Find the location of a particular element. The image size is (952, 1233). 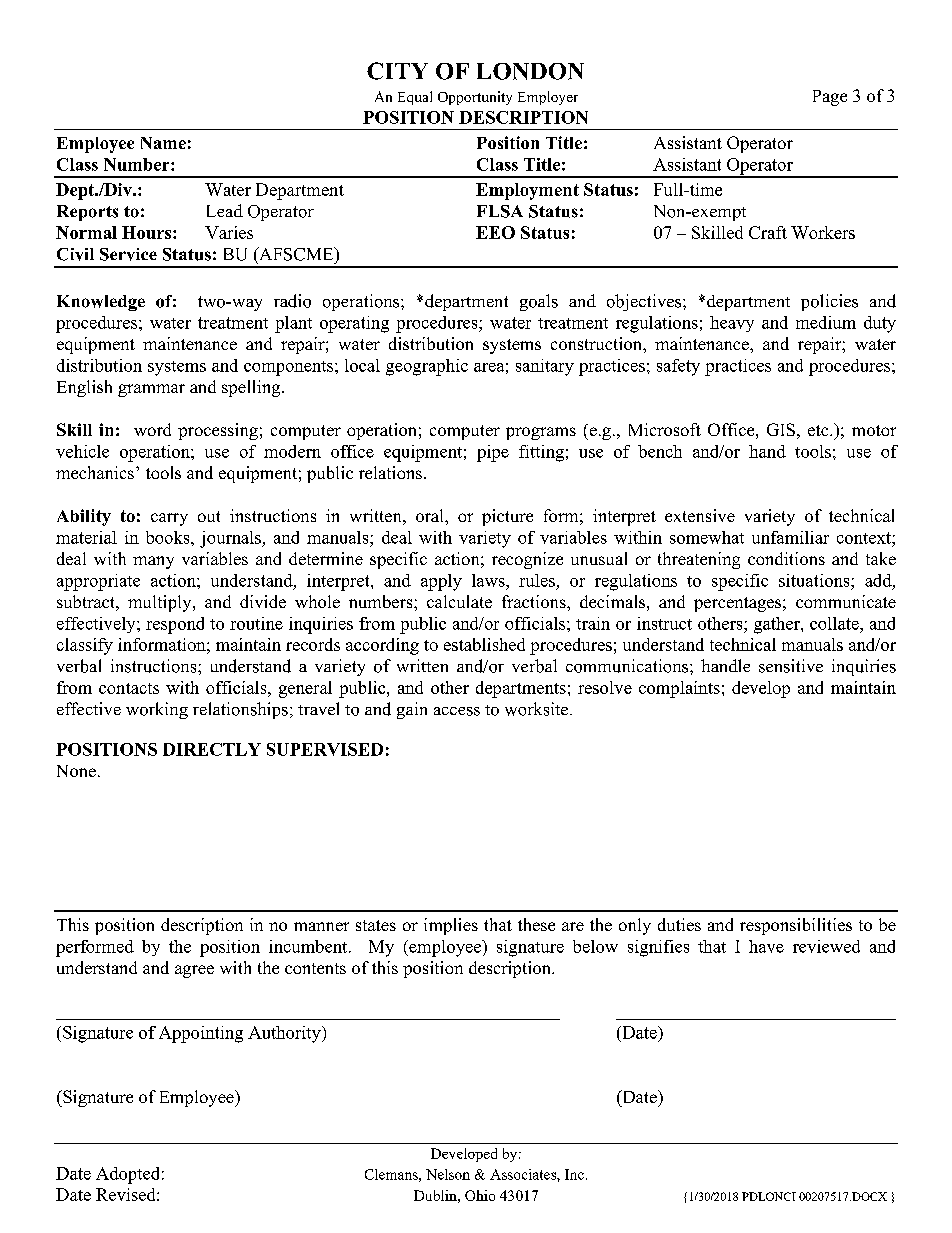

gather is located at coordinates (778, 625).
